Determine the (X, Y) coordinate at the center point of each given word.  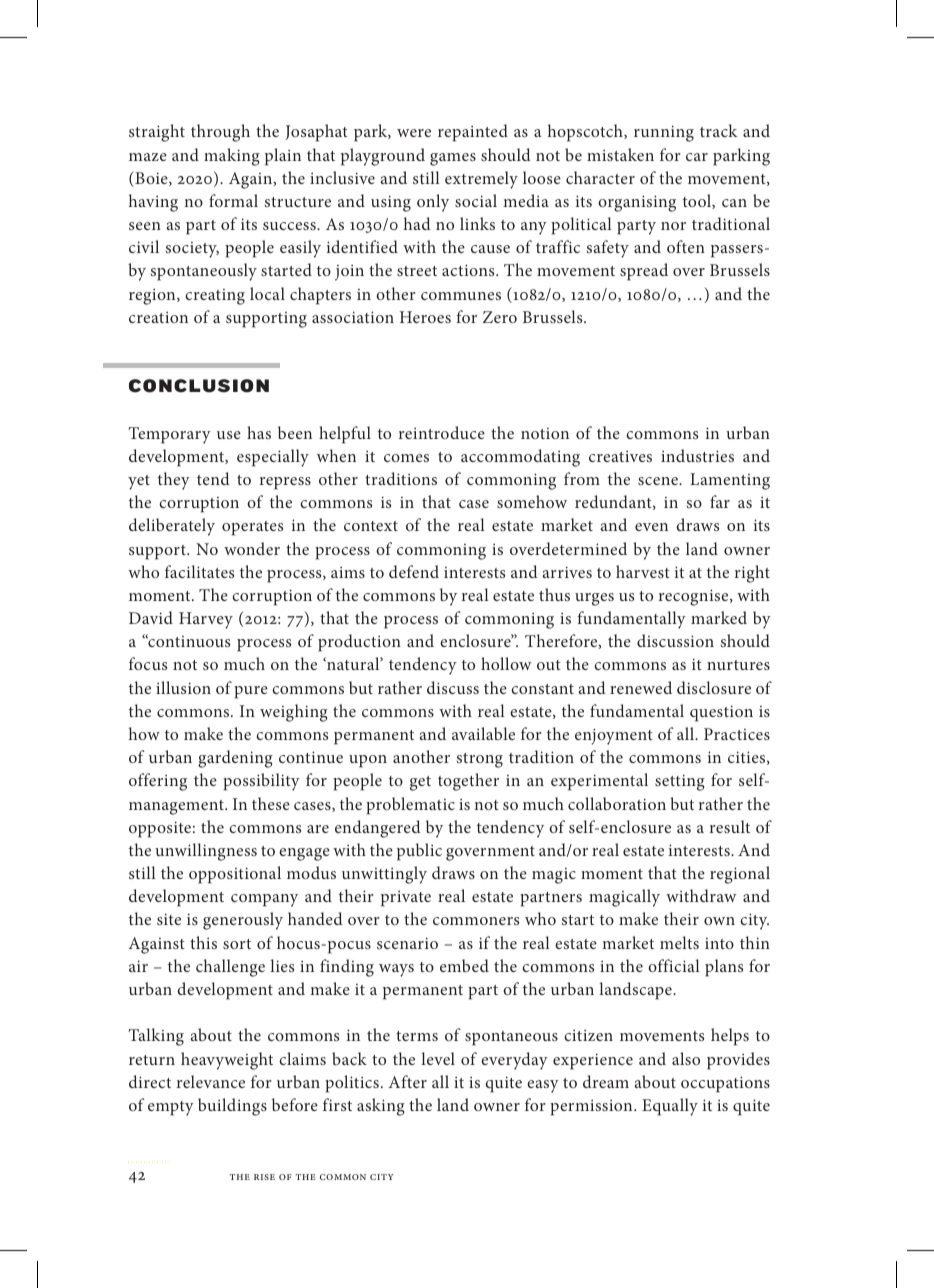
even (651, 527)
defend (414, 571)
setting (680, 782)
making (232, 157)
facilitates (199, 571)
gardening (235, 759)
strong (480, 760)
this (203, 942)
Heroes (425, 317)
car (697, 157)
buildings (232, 1107)
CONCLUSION (199, 386)
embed (464, 965)
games (453, 159)
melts (679, 942)
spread (644, 272)
